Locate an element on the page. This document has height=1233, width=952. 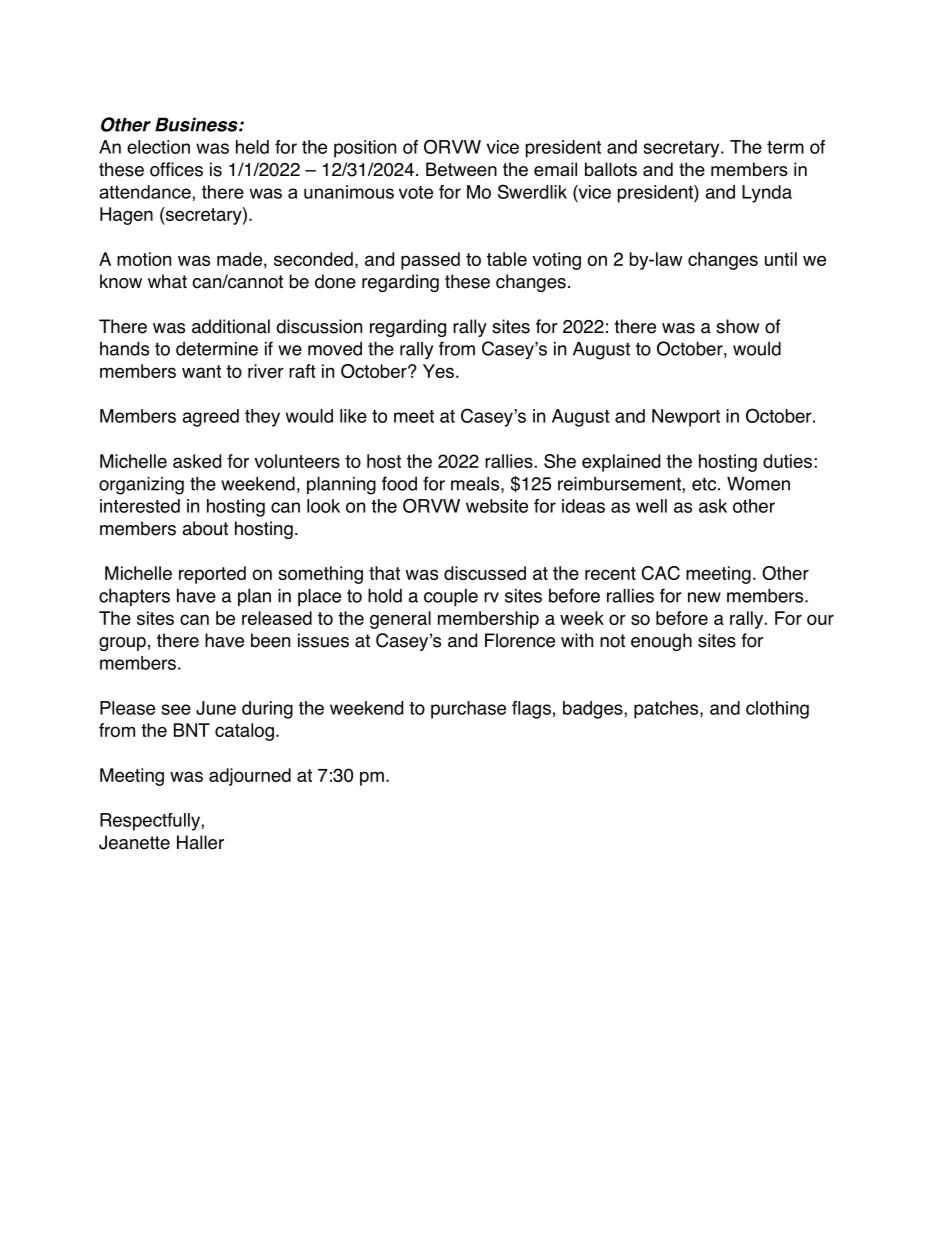
Between is located at coordinates (461, 169).
